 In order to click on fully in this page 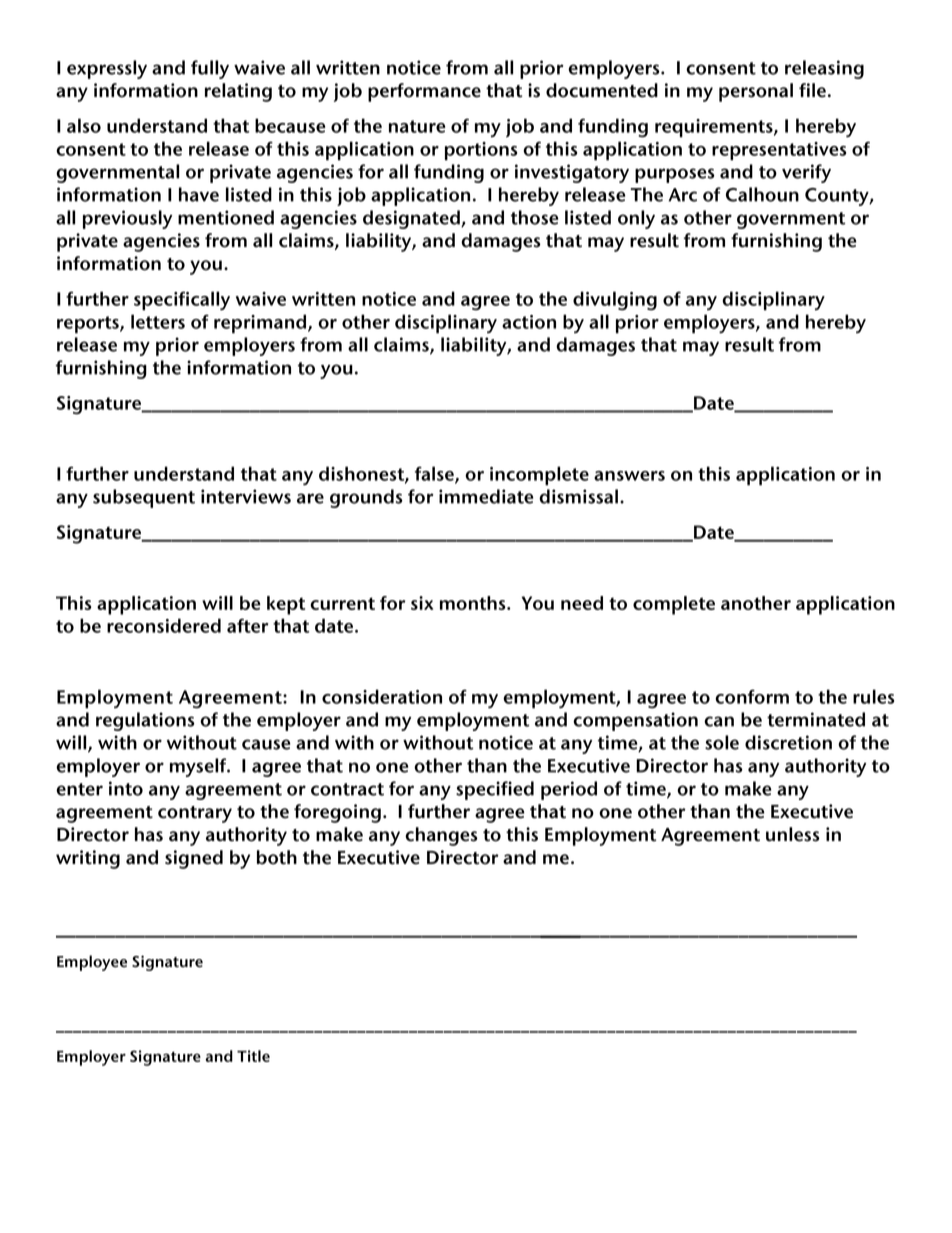, I will do `click(210, 69)`.
